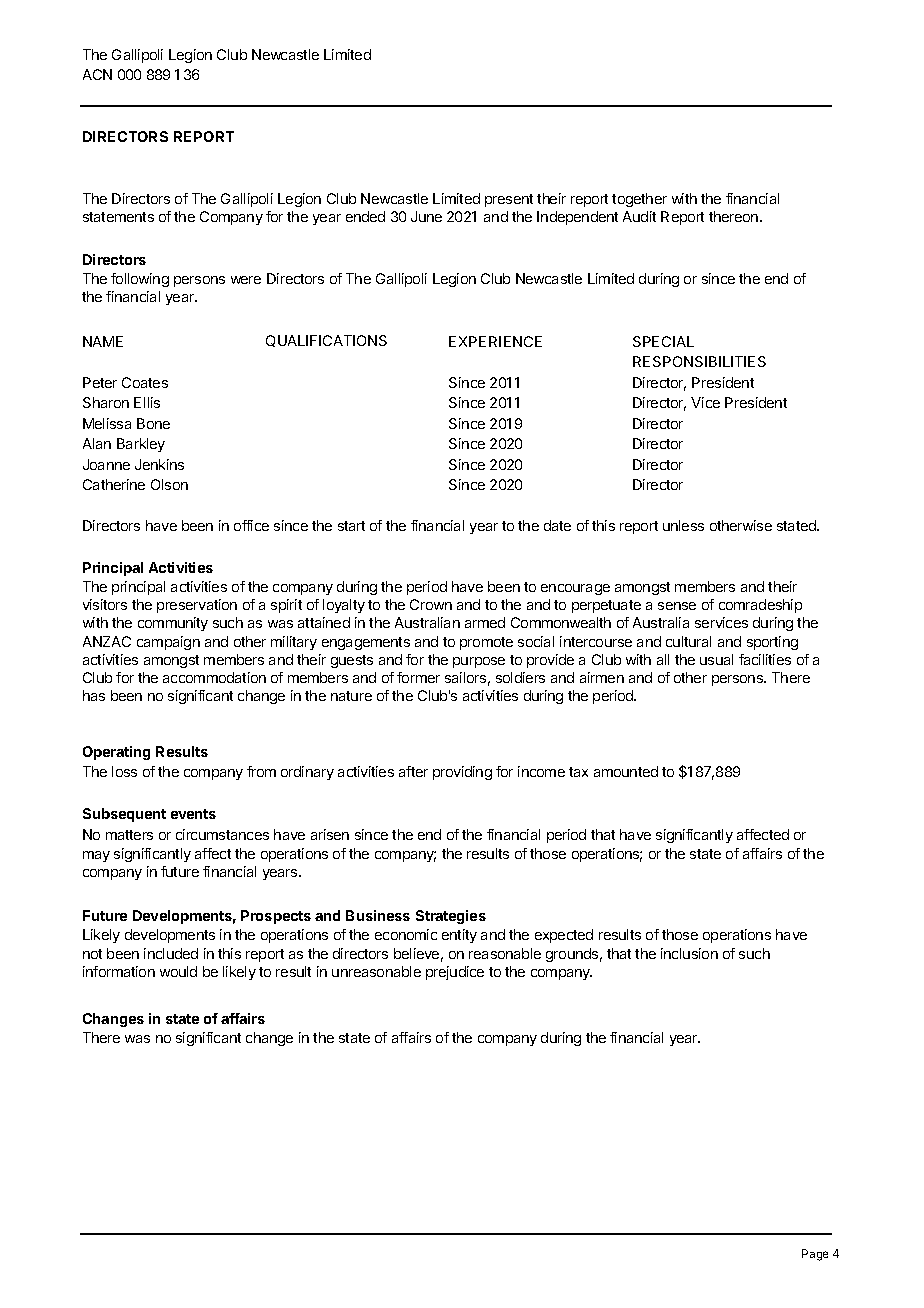  Describe the element at coordinates (689, 953) in the screenshot. I see `inclusion` at that location.
